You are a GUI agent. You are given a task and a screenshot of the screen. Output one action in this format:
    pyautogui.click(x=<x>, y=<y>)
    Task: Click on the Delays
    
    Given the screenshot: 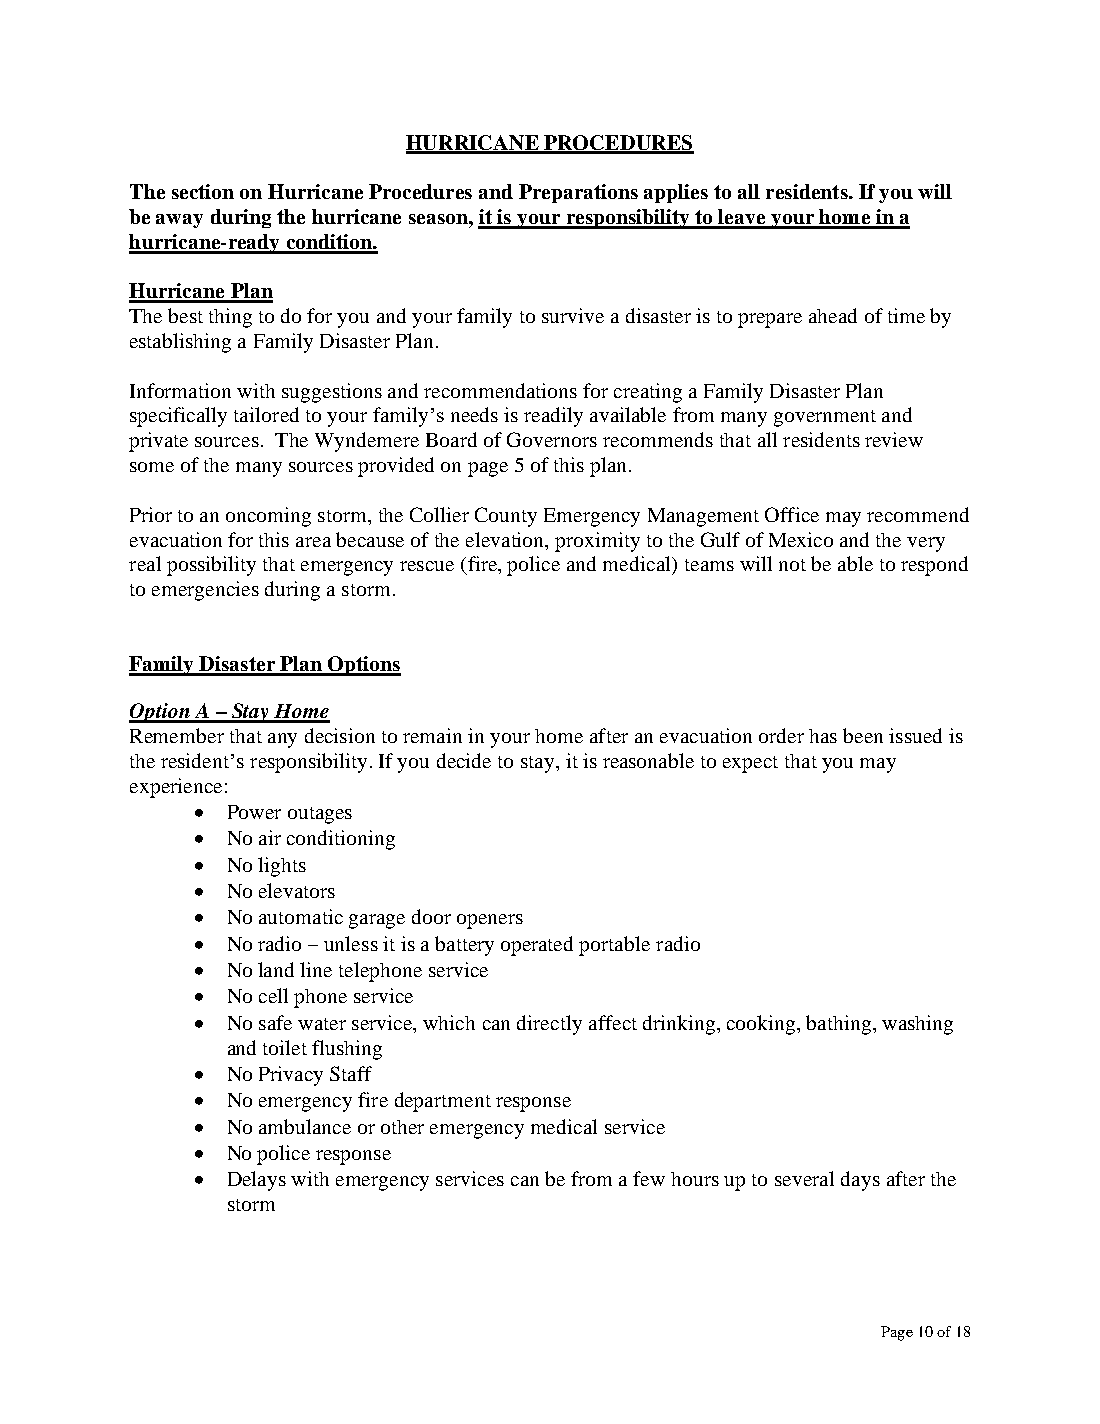 What is the action you would take?
    pyautogui.click(x=257, y=1181)
